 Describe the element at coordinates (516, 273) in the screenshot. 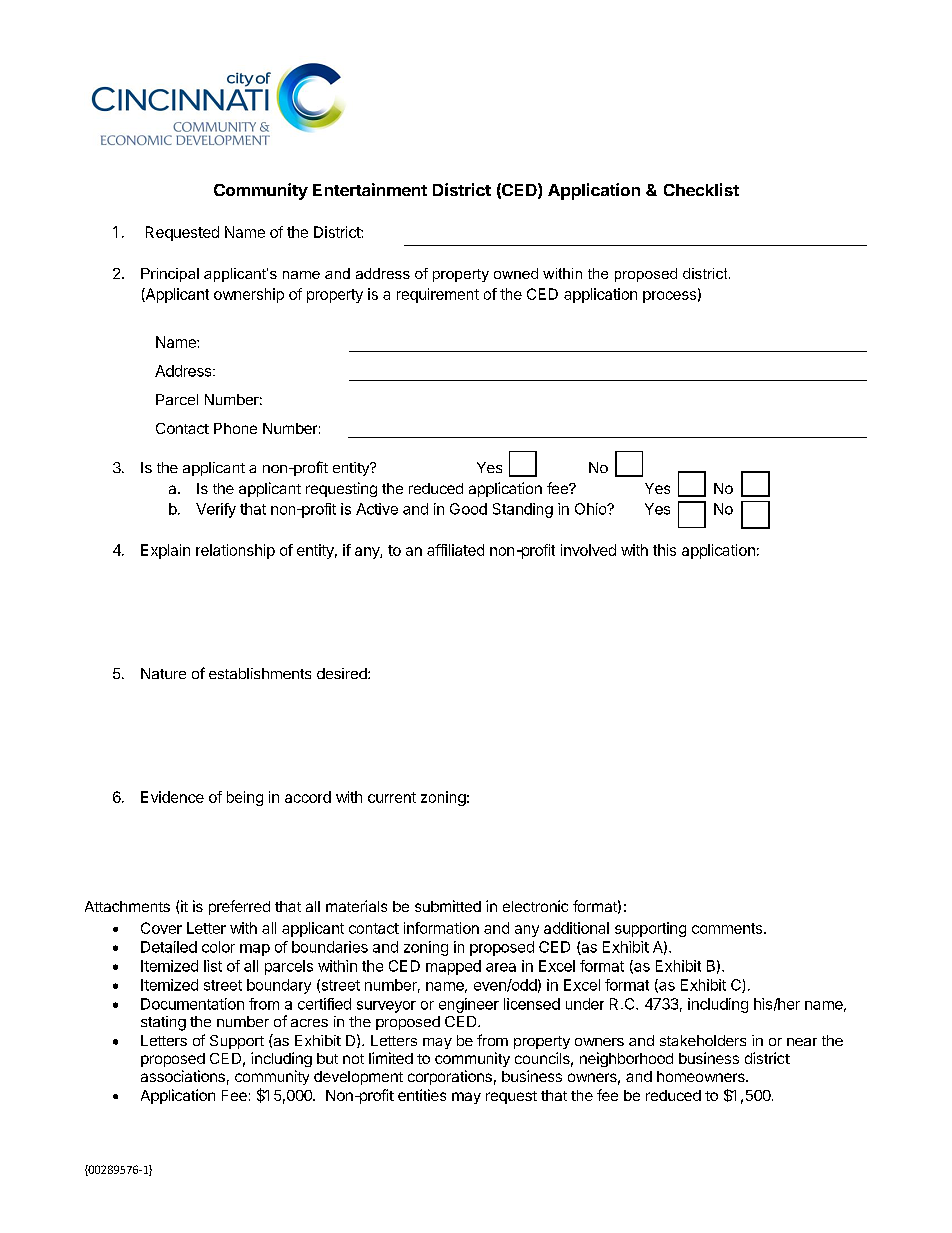

I see `owned` at that location.
